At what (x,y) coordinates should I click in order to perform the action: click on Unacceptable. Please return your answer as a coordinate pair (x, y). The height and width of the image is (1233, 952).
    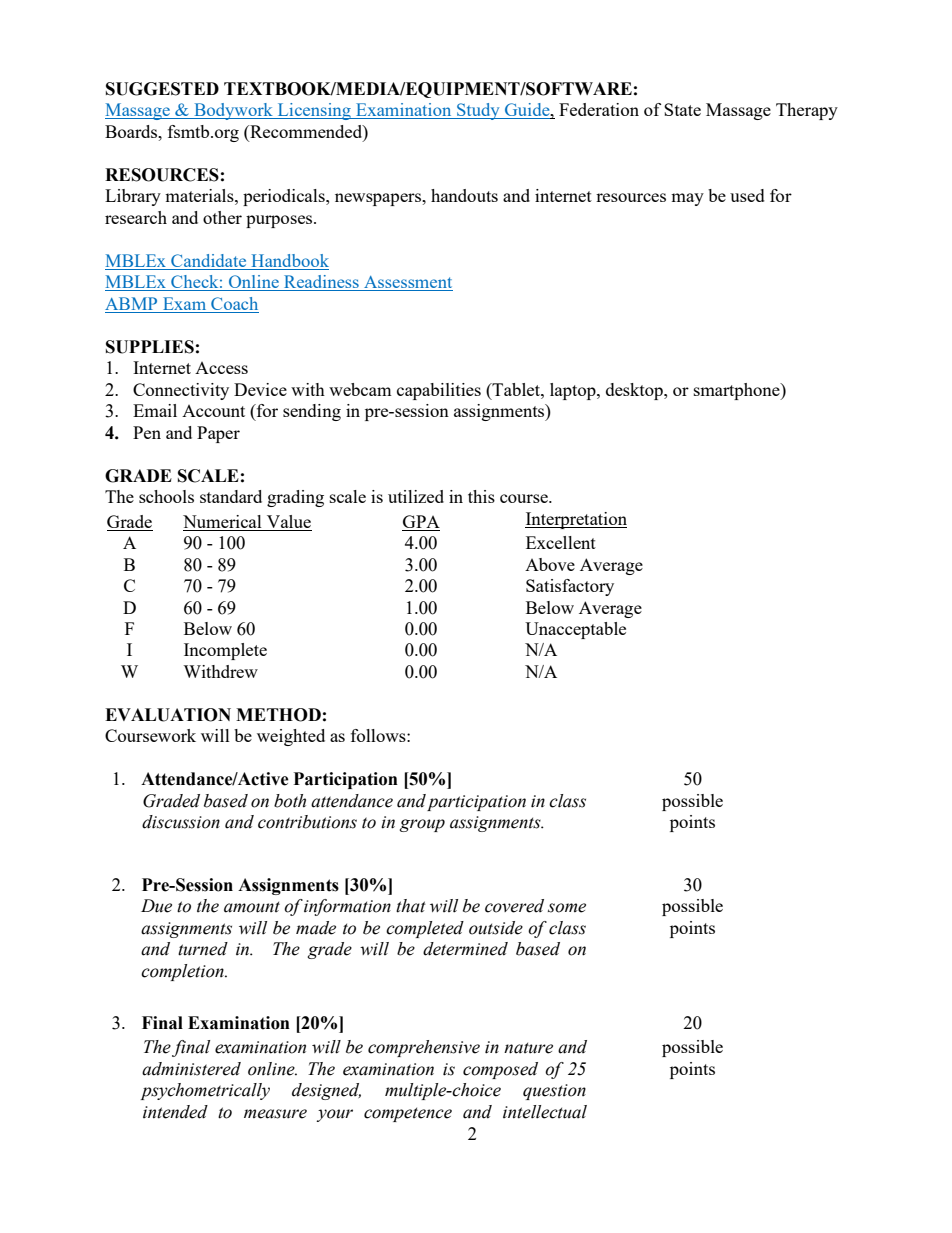
    Looking at the image, I should click on (575, 630).
